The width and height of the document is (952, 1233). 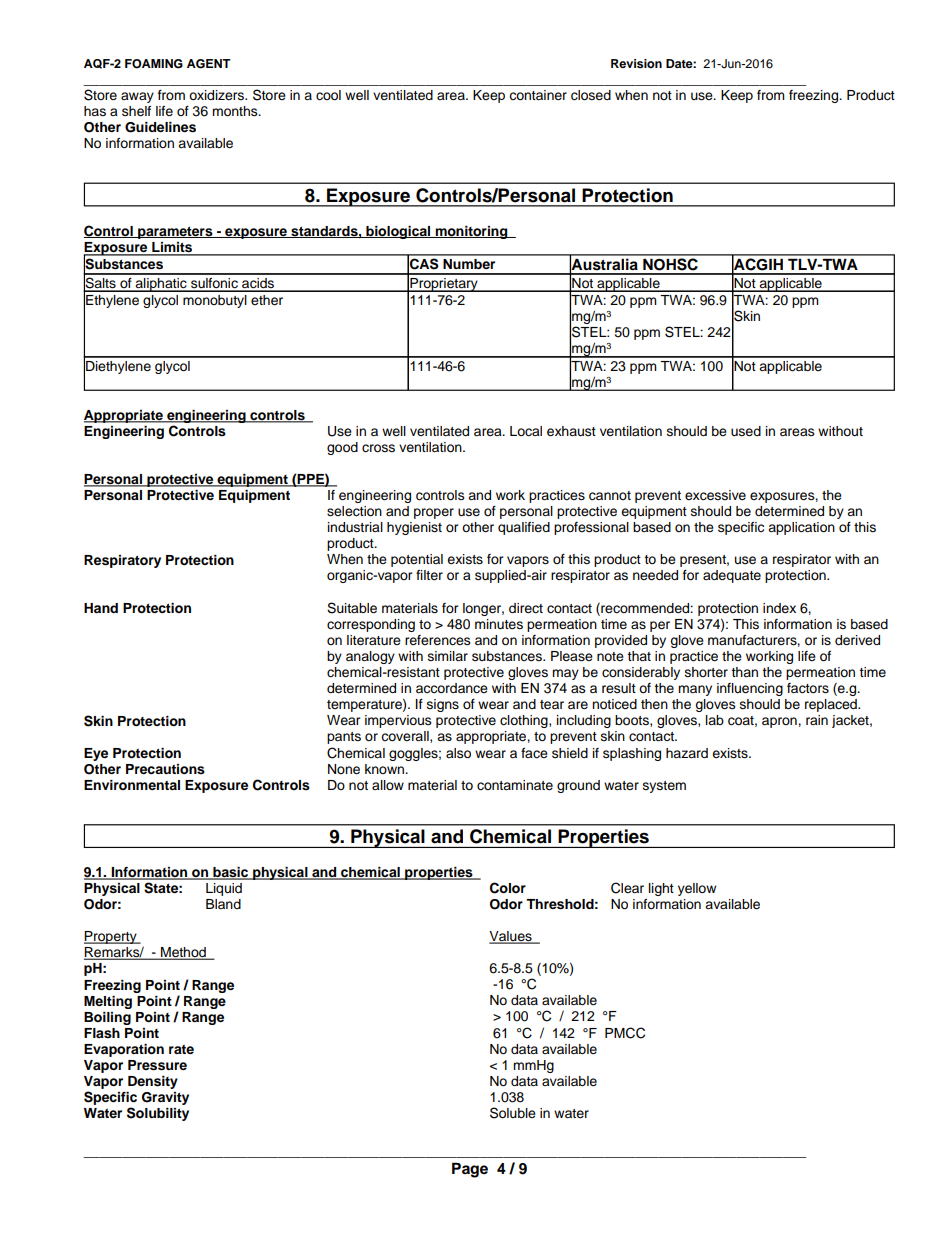 What do you see at coordinates (101, 608) in the document?
I see `Hand` at bounding box center [101, 608].
